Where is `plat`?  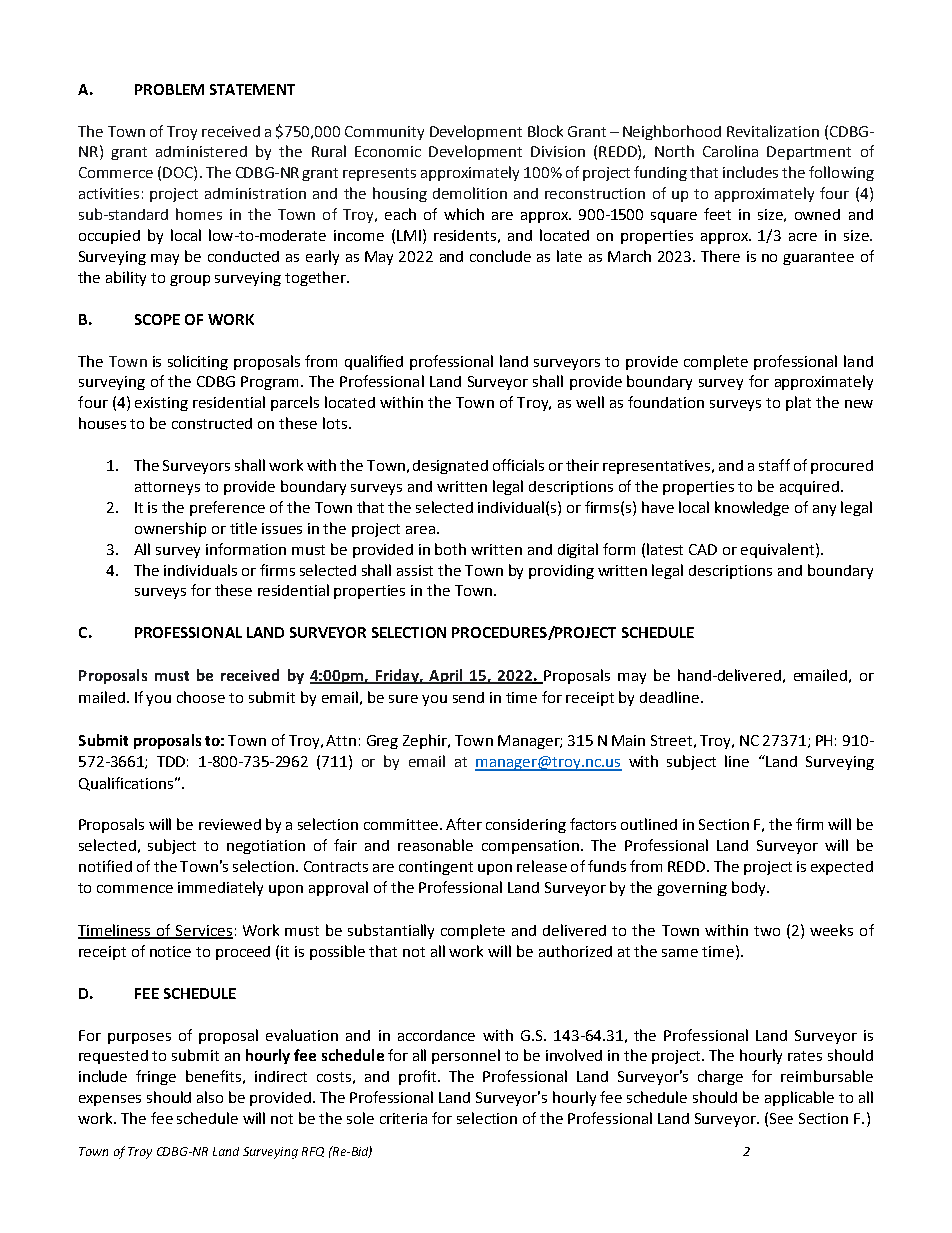 plat is located at coordinates (798, 403).
